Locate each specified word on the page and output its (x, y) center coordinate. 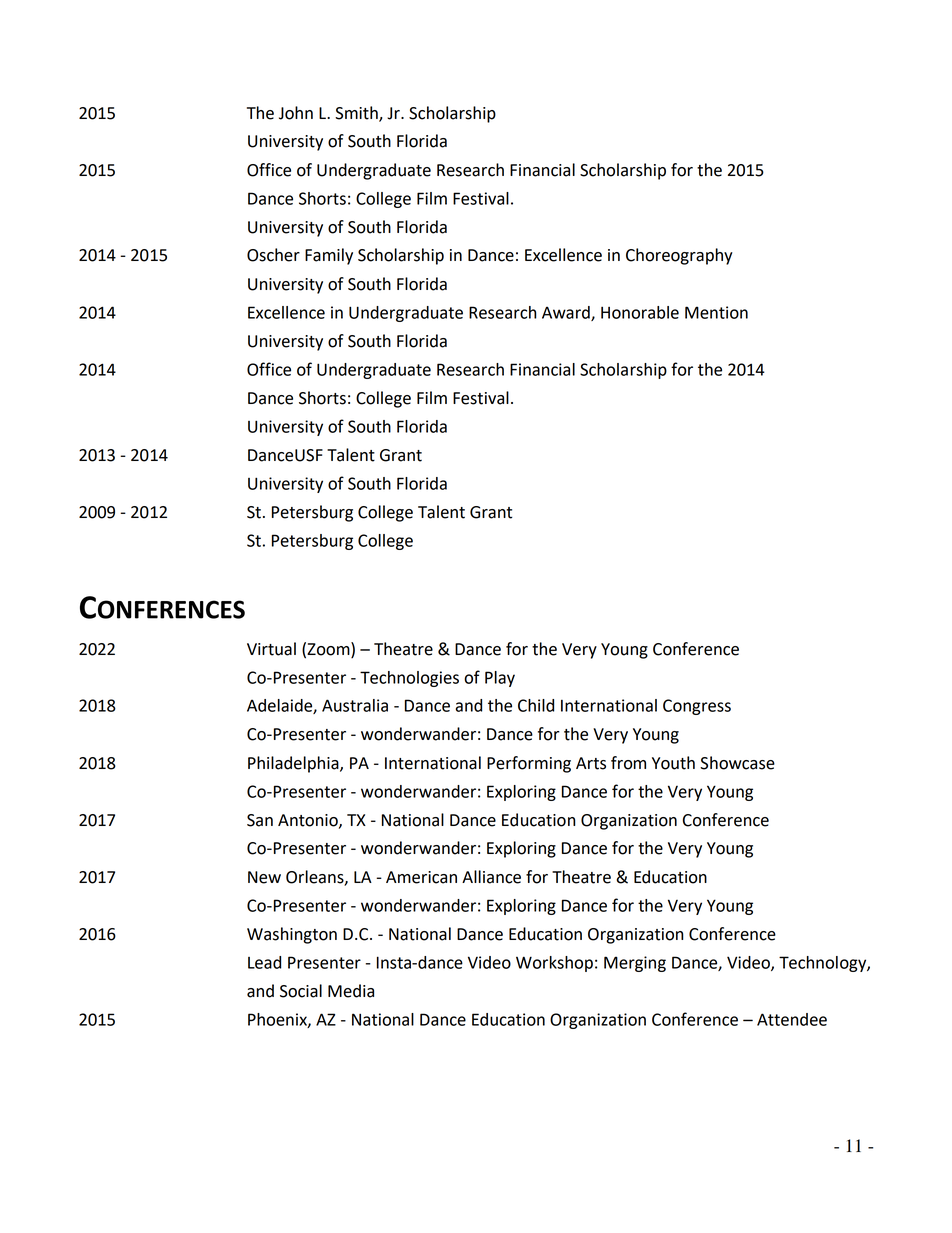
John (296, 113)
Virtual (271, 649)
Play (500, 679)
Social (301, 991)
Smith (357, 113)
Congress (697, 707)
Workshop (554, 964)
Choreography (679, 256)
